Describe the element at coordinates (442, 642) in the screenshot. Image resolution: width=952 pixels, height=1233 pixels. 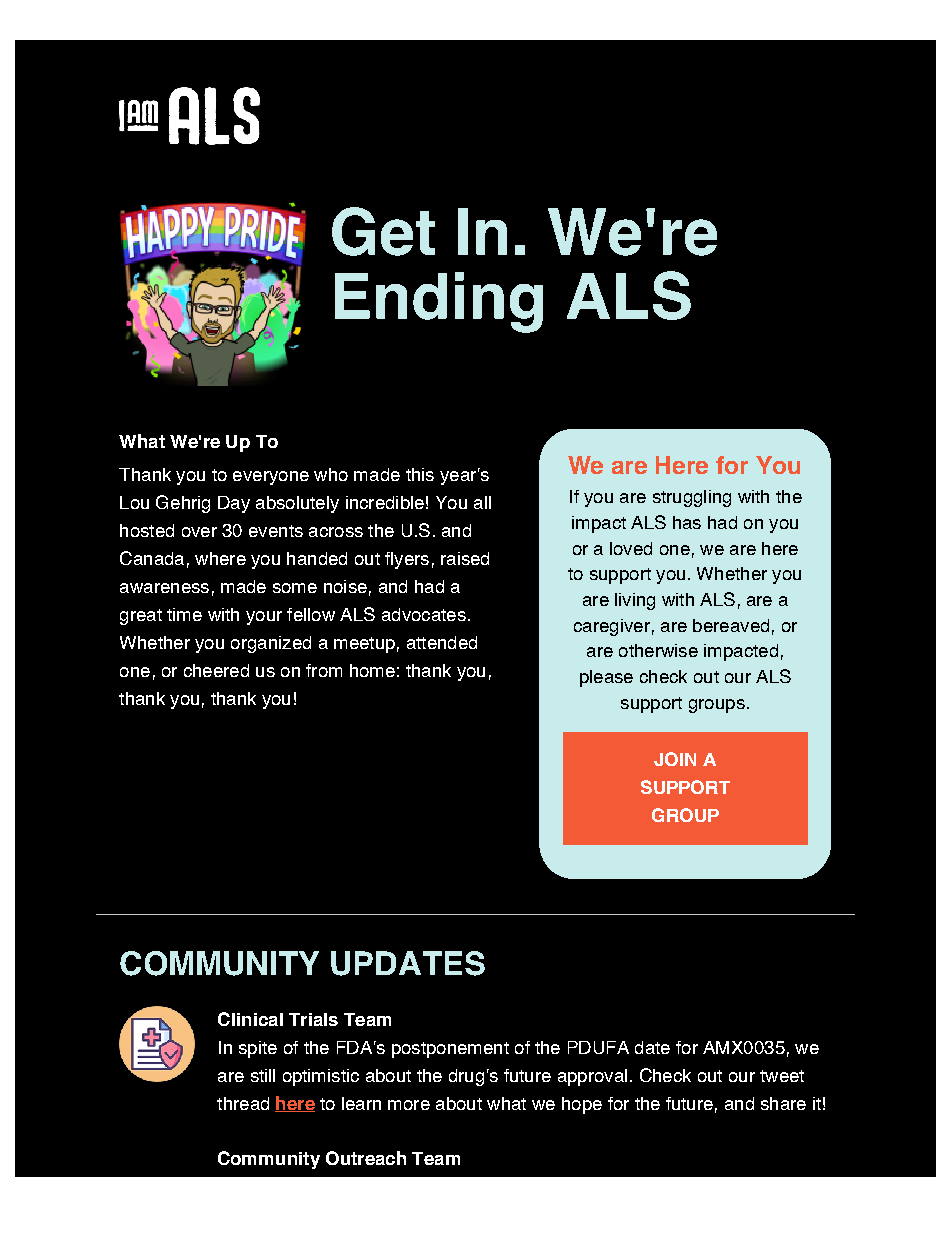
I see `attended` at that location.
